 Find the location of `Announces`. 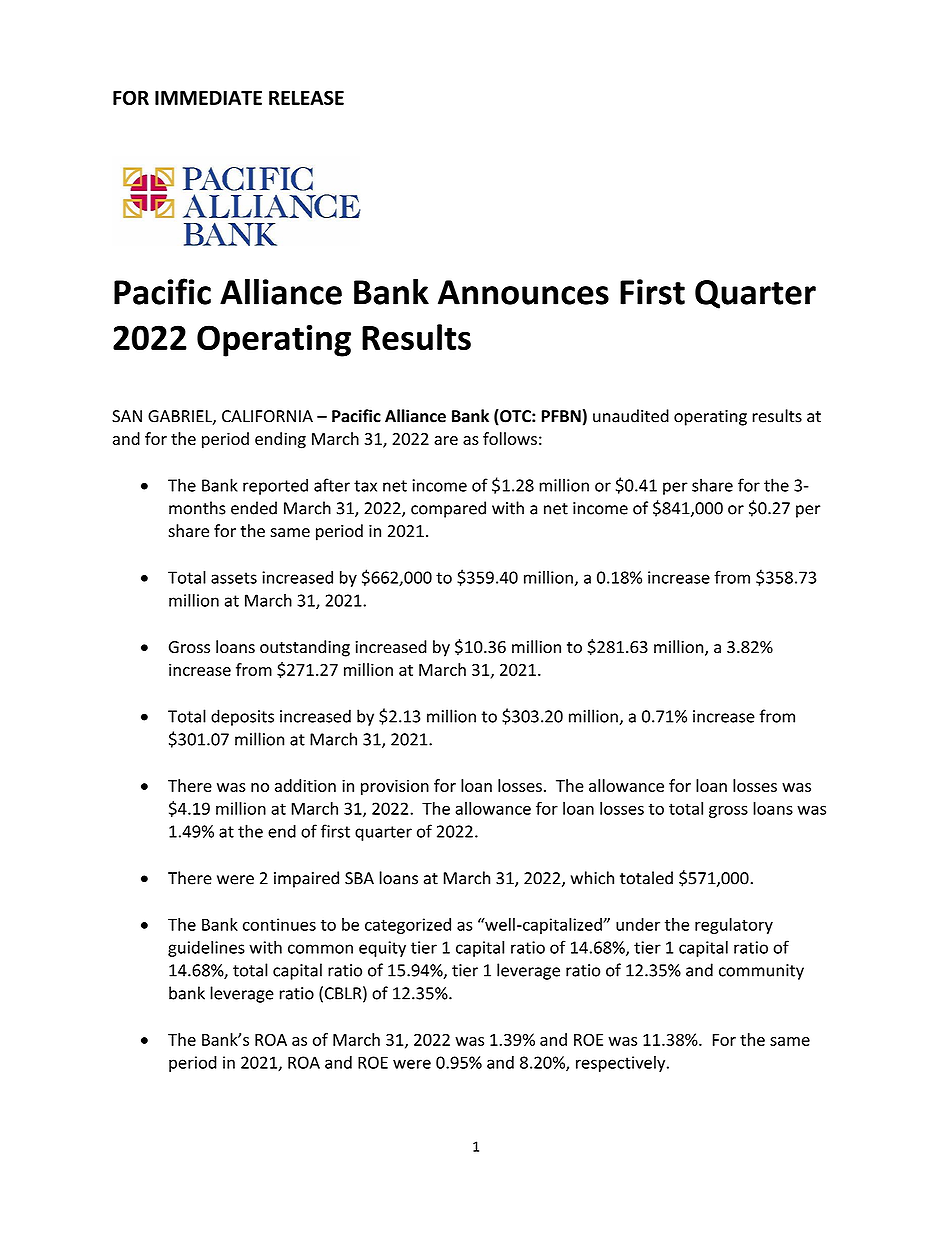

Announces is located at coordinates (523, 292).
